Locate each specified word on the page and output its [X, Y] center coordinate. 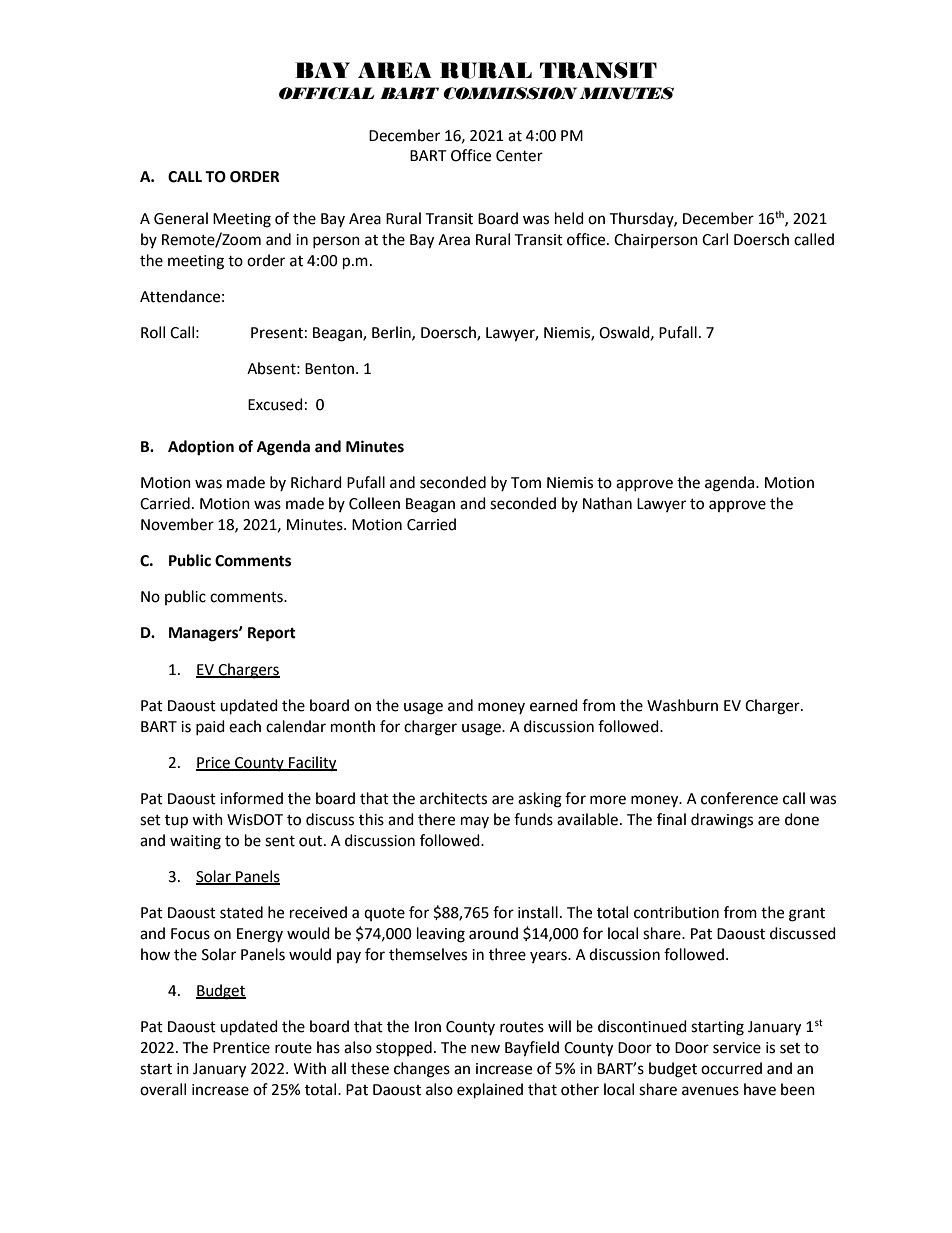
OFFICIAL [327, 93]
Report [272, 634]
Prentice [241, 1048]
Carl [715, 239]
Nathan [607, 503]
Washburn [682, 705]
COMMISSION [510, 93]
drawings [722, 821]
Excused [275, 404]
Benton [331, 369]
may [475, 822]
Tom [526, 483]
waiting [195, 842]
